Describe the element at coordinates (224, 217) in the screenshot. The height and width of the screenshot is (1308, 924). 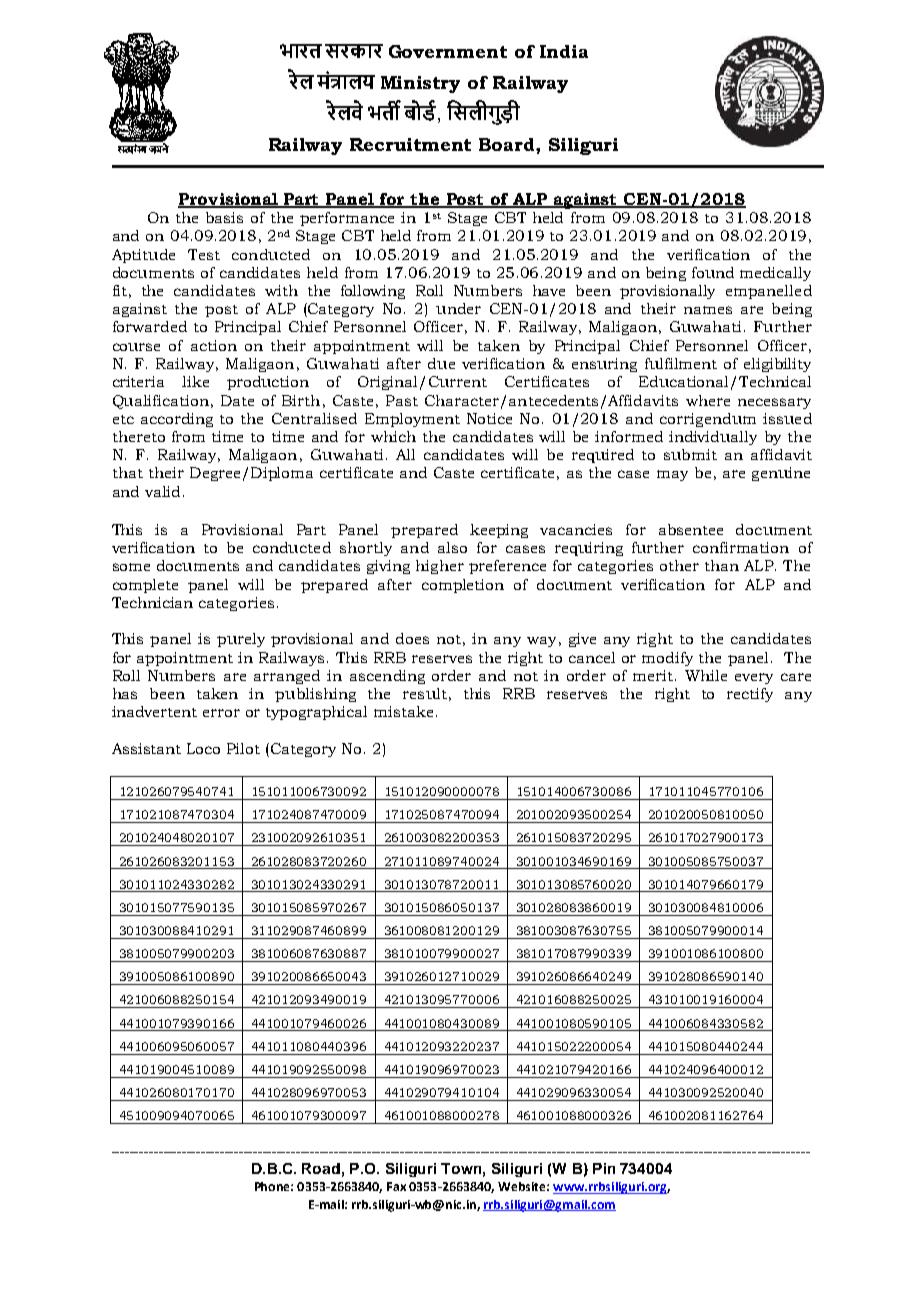
I see `basis` at that location.
